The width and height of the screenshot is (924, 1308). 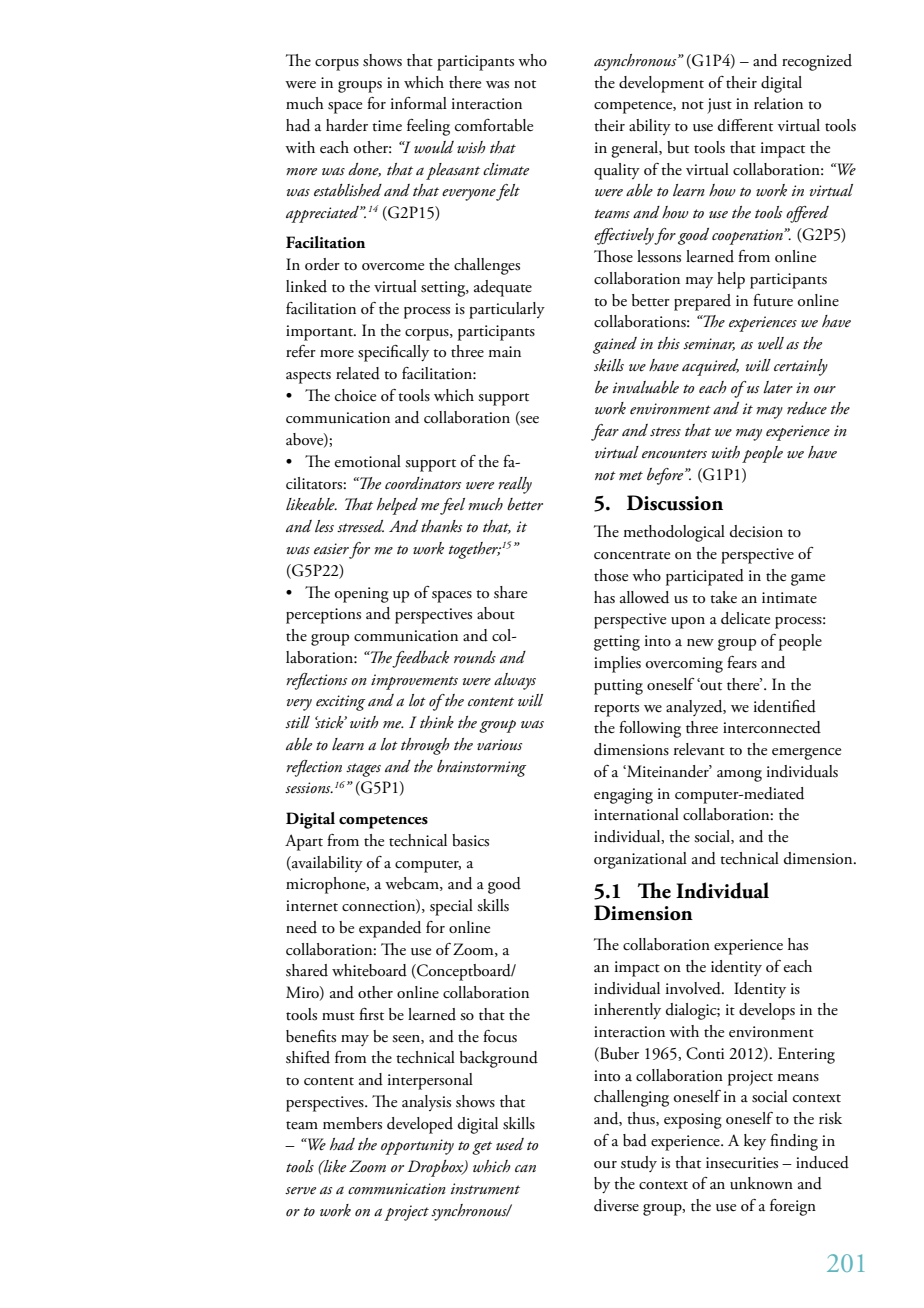 What do you see at coordinates (617, 171) in the screenshot?
I see `quality` at bounding box center [617, 171].
